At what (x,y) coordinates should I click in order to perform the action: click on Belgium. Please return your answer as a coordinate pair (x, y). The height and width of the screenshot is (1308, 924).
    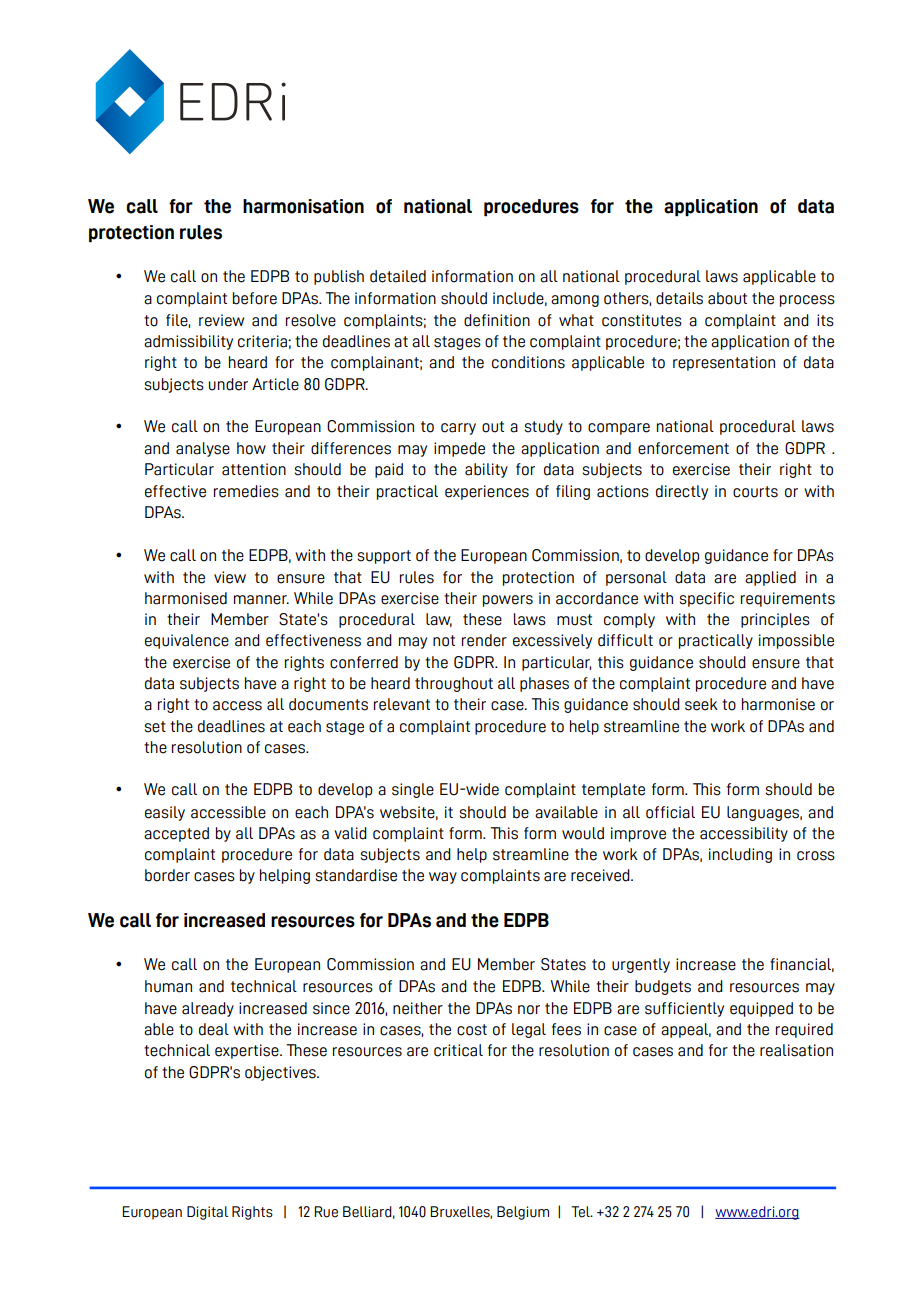
    Looking at the image, I should click on (523, 1213).
